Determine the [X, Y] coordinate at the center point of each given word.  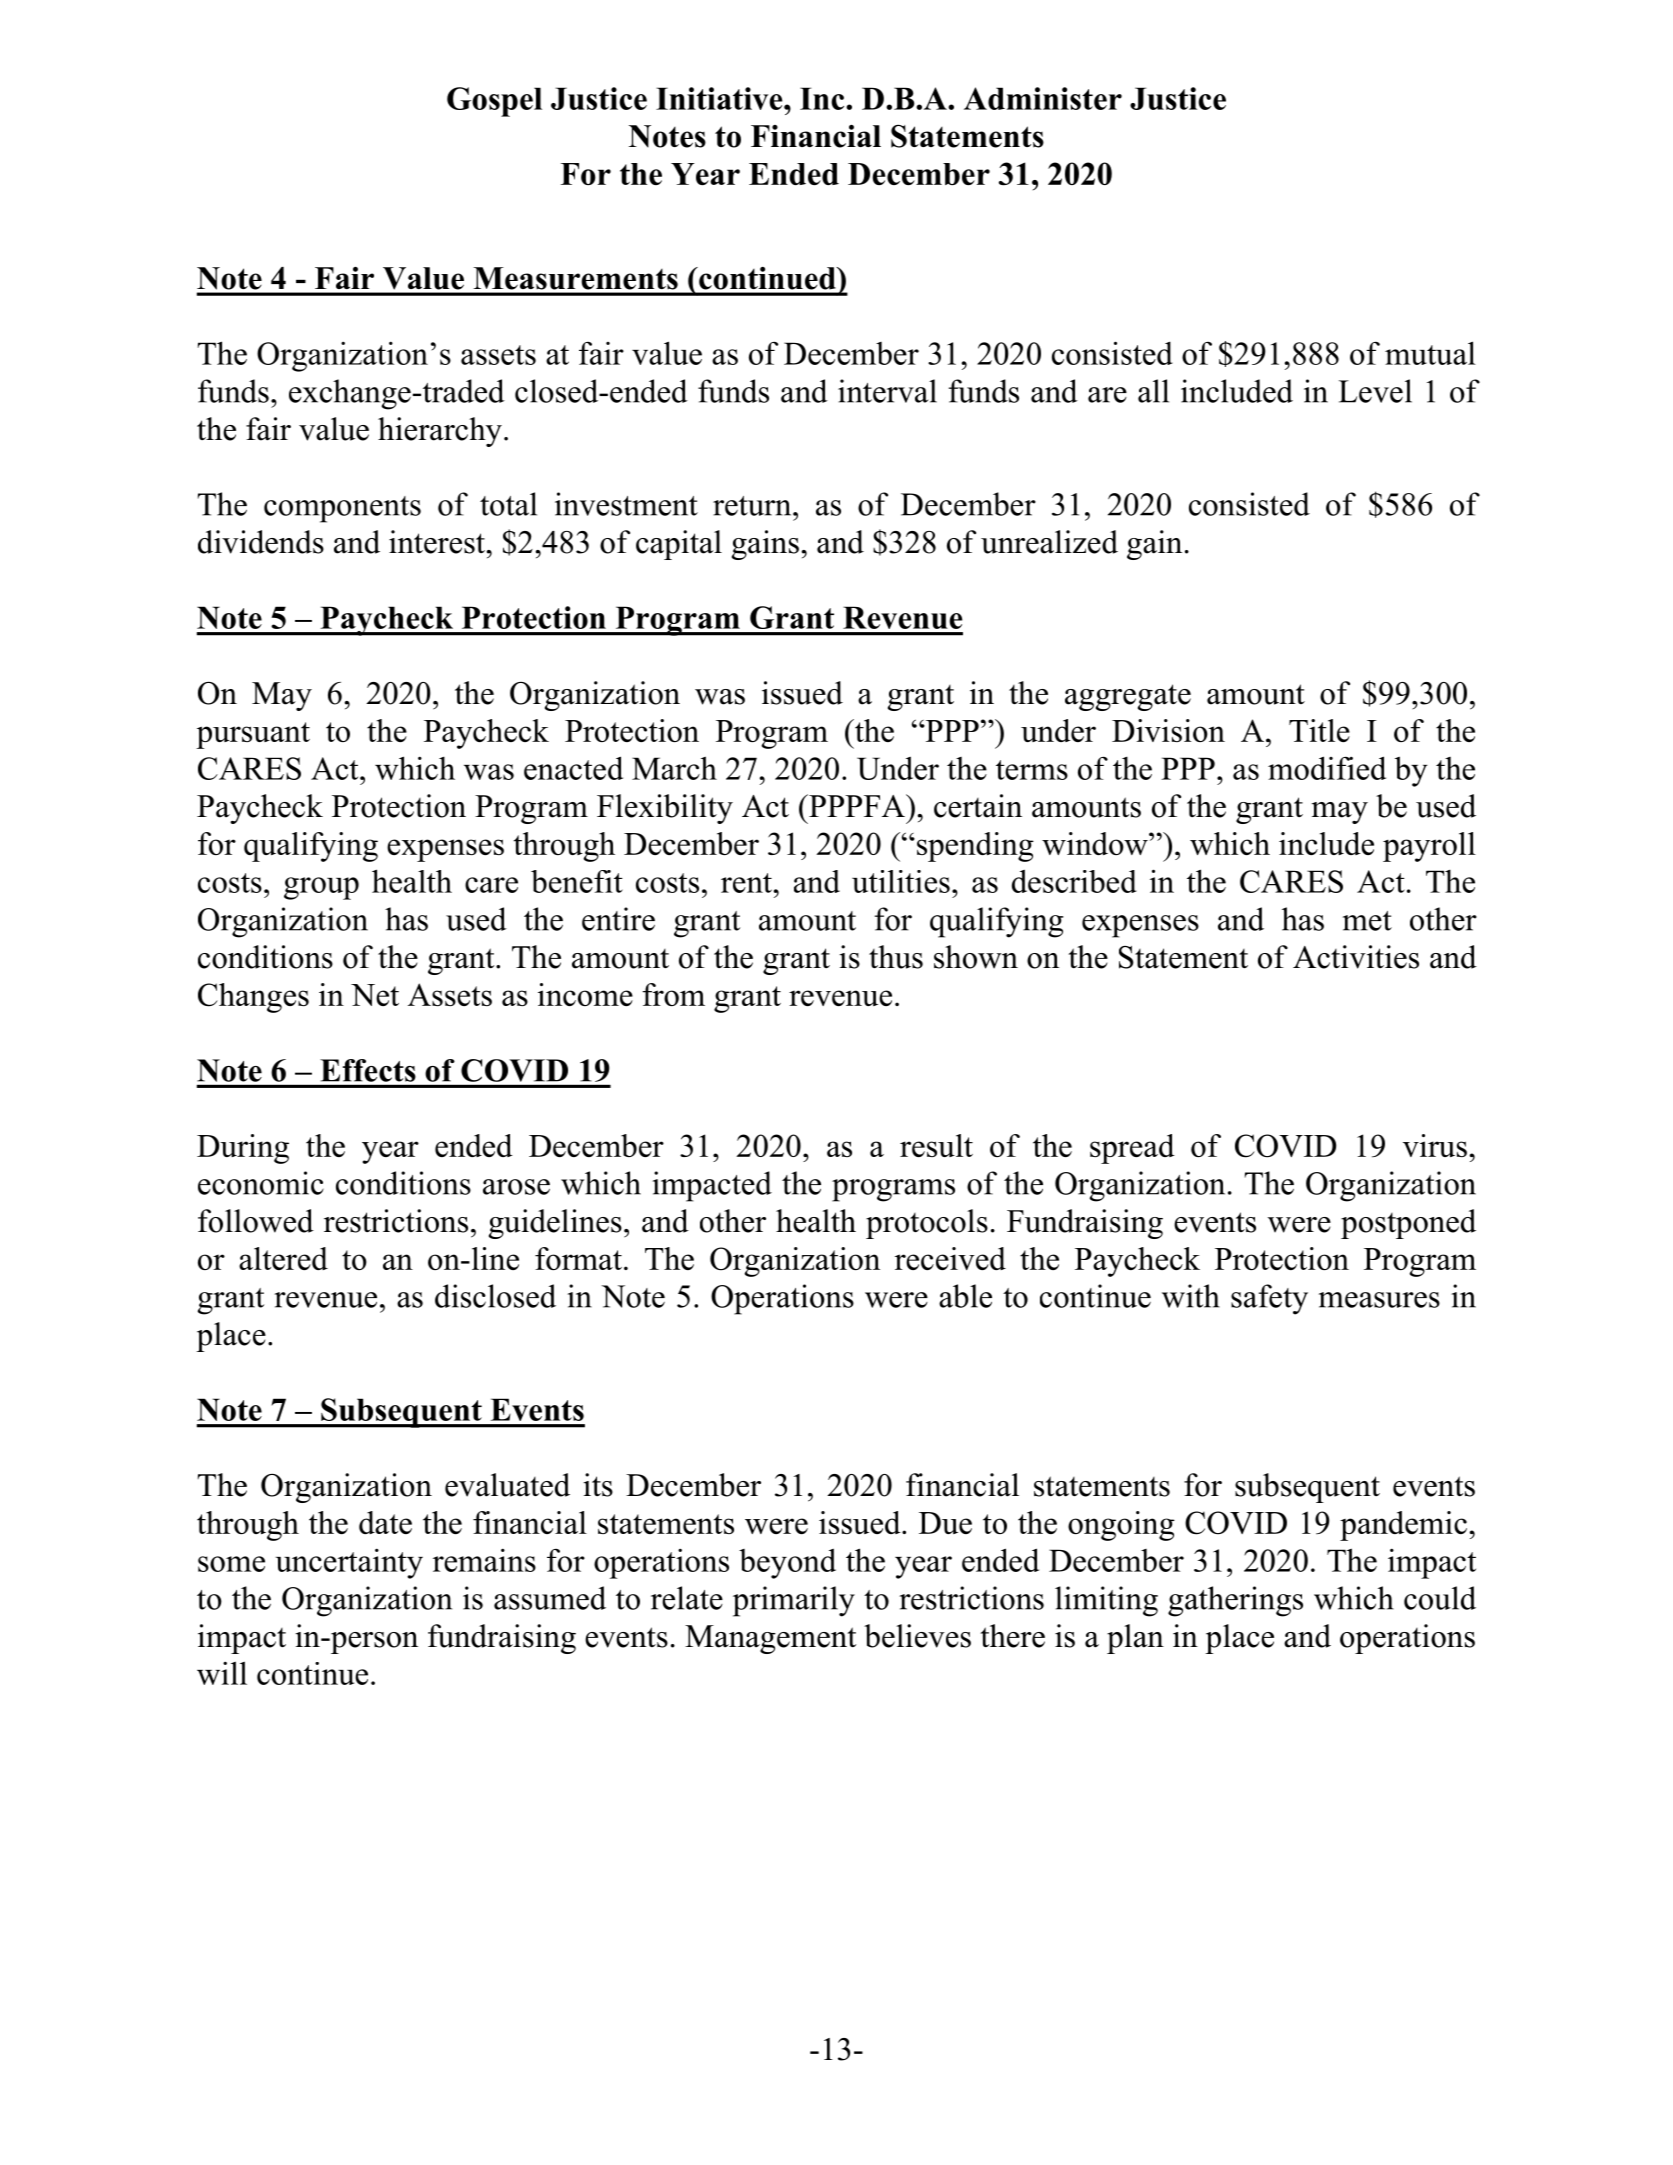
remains [484, 1560]
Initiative [720, 98]
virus [1435, 1145]
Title [1319, 730]
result [936, 1145]
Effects [368, 1070]
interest [437, 542]
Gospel [494, 102]
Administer [1043, 98]
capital [679, 545]
